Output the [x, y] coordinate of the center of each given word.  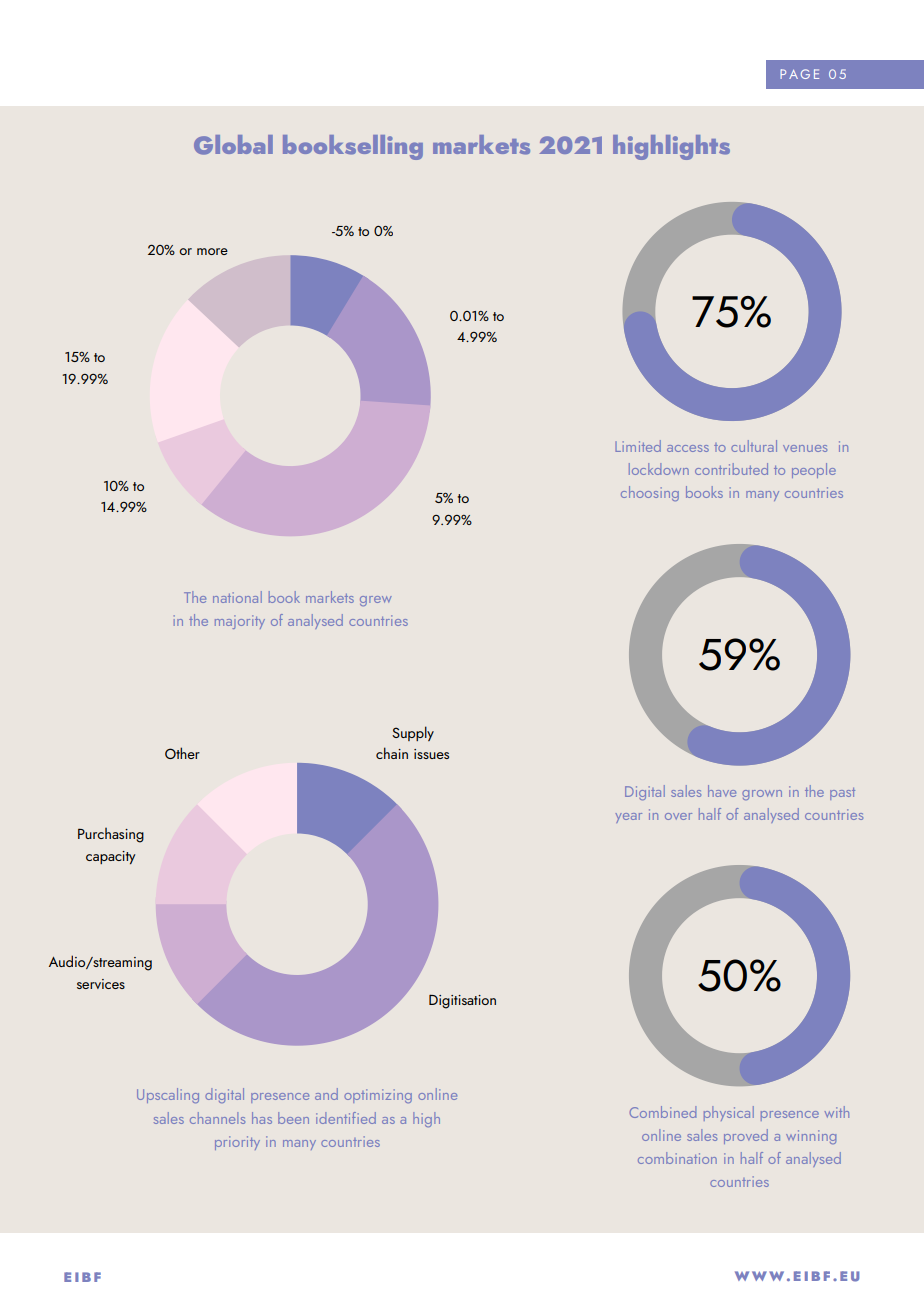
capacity [110, 857]
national [237, 597]
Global [233, 145]
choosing [650, 493]
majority [240, 622]
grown [762, 795]
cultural [754, 446]
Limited [638, 446]
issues [431, 754]
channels [217, 1118]
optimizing [378, 1096]
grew [376, 601]
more [212, 251]
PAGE [799, 74]
